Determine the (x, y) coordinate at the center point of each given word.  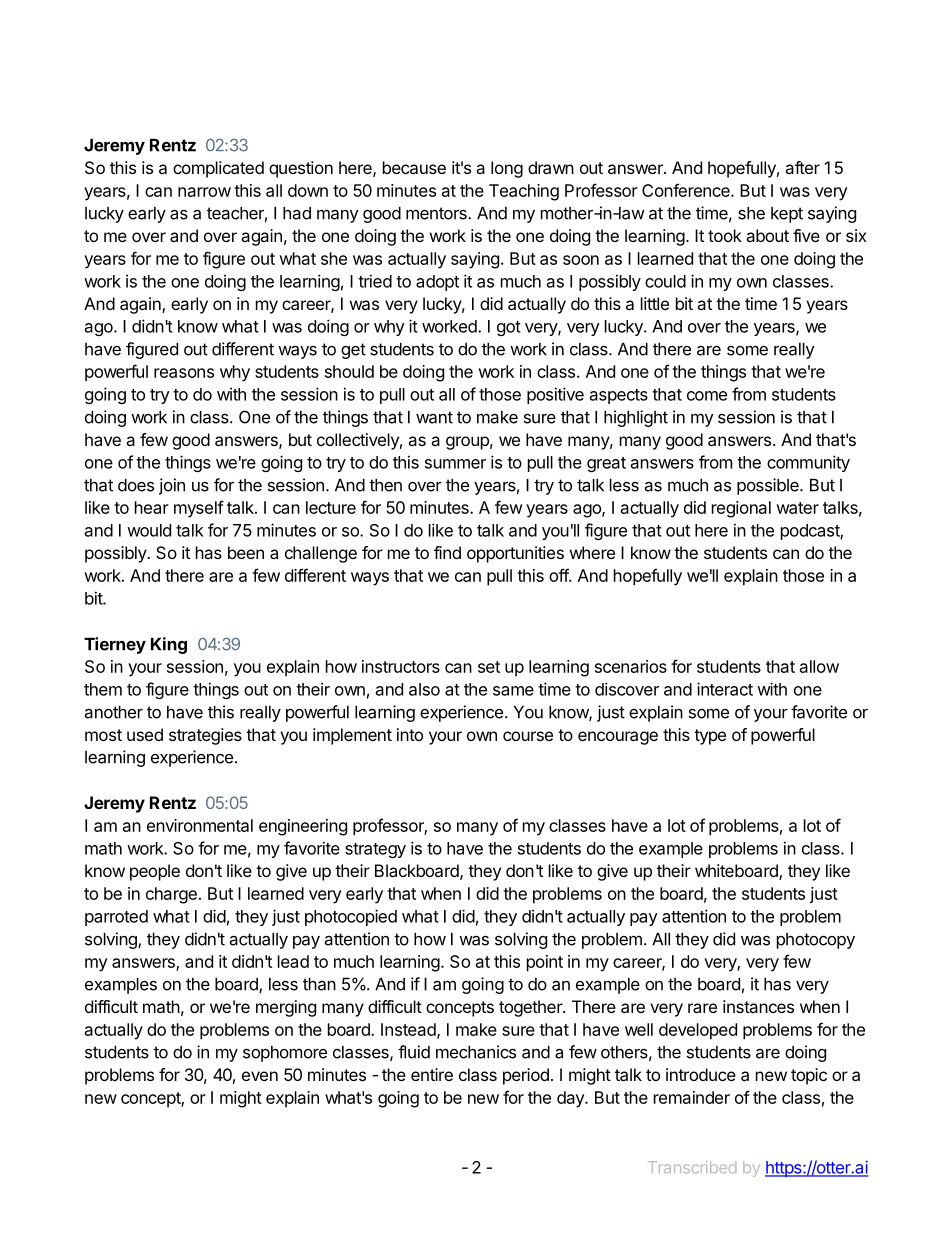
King (169, 645)
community (808, 463)
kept (787, 215)
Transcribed (692, 1167)
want (434, 417)
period (526, 1076)
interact (725, 689)
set (489, 667)
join (172, 486)
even (260, 1076)
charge (171, 895)
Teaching (524, 192)
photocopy (816, 941)
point (545, 963)
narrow (204, 192)
